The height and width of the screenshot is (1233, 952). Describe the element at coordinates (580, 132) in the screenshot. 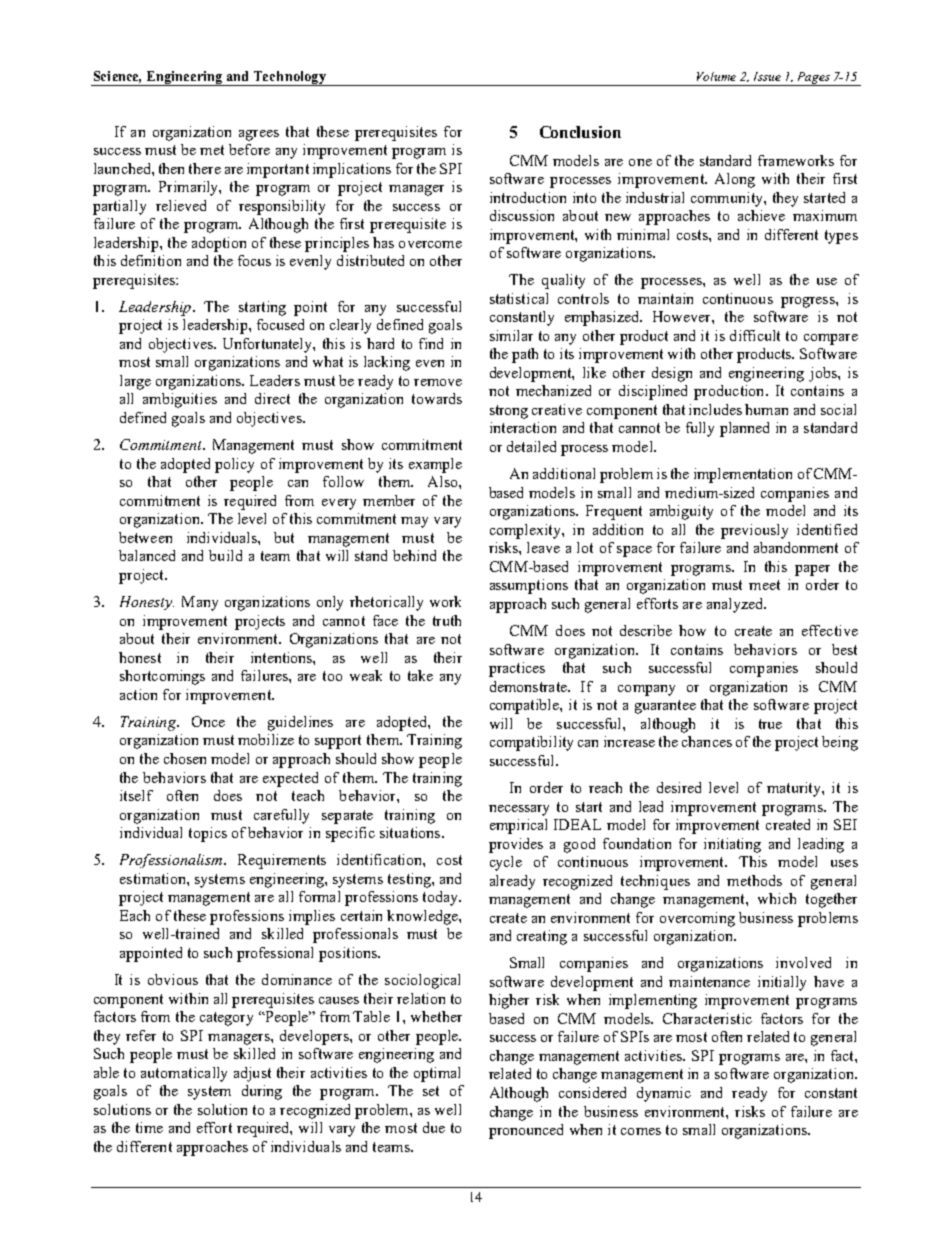

I see `Conclusion` at that location.
